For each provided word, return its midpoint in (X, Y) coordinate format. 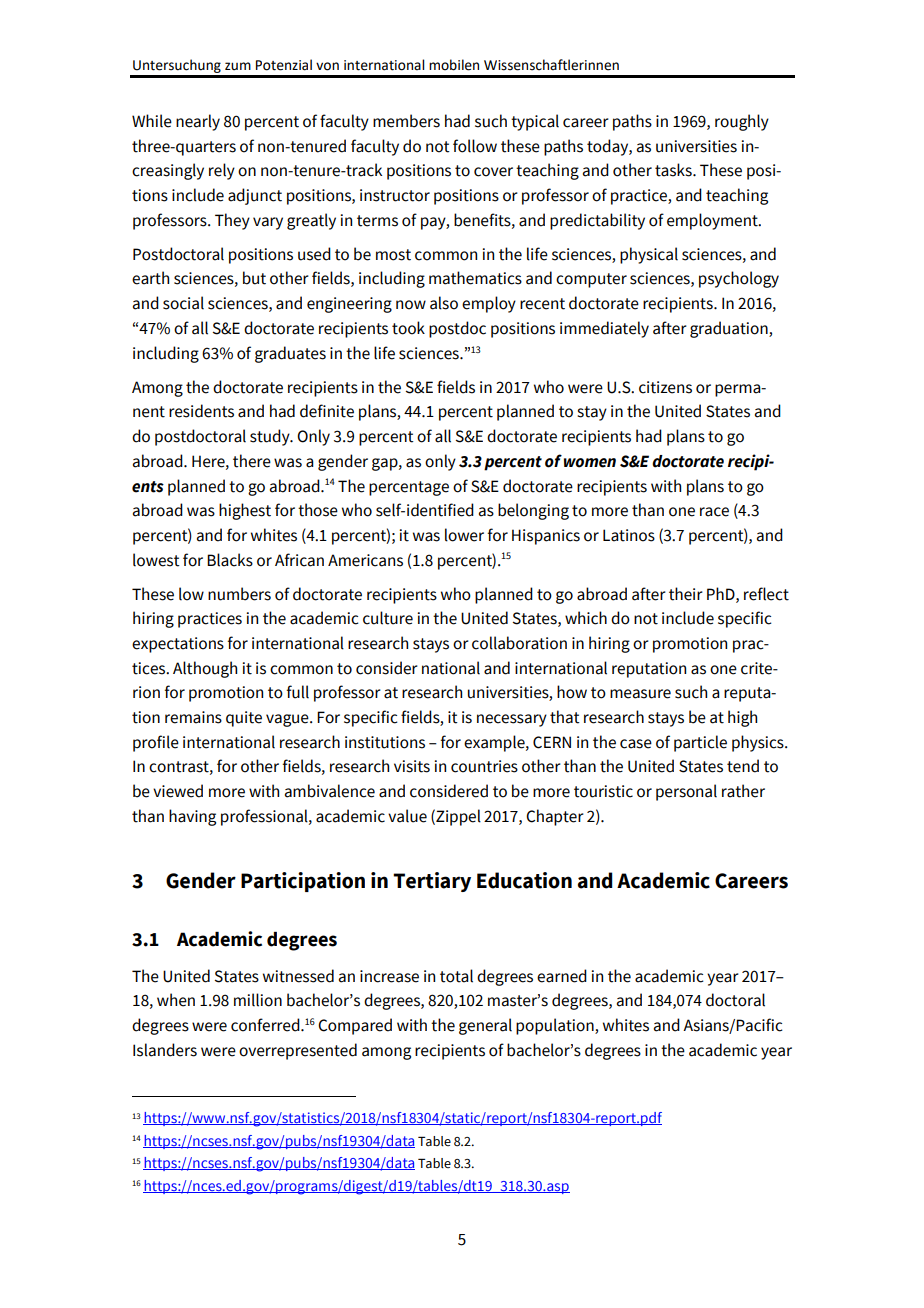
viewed (178, 791)
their (686, 594)
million (258, 1000)
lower (464, 535)
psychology (739, 279)
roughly (742, 122)
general (485, 1026)
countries (484, 766)
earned (562, 976)
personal (686, 792)
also (444, 303)
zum (238, 66)
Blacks (230, 560)
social (183, 303)
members (406, 121)
